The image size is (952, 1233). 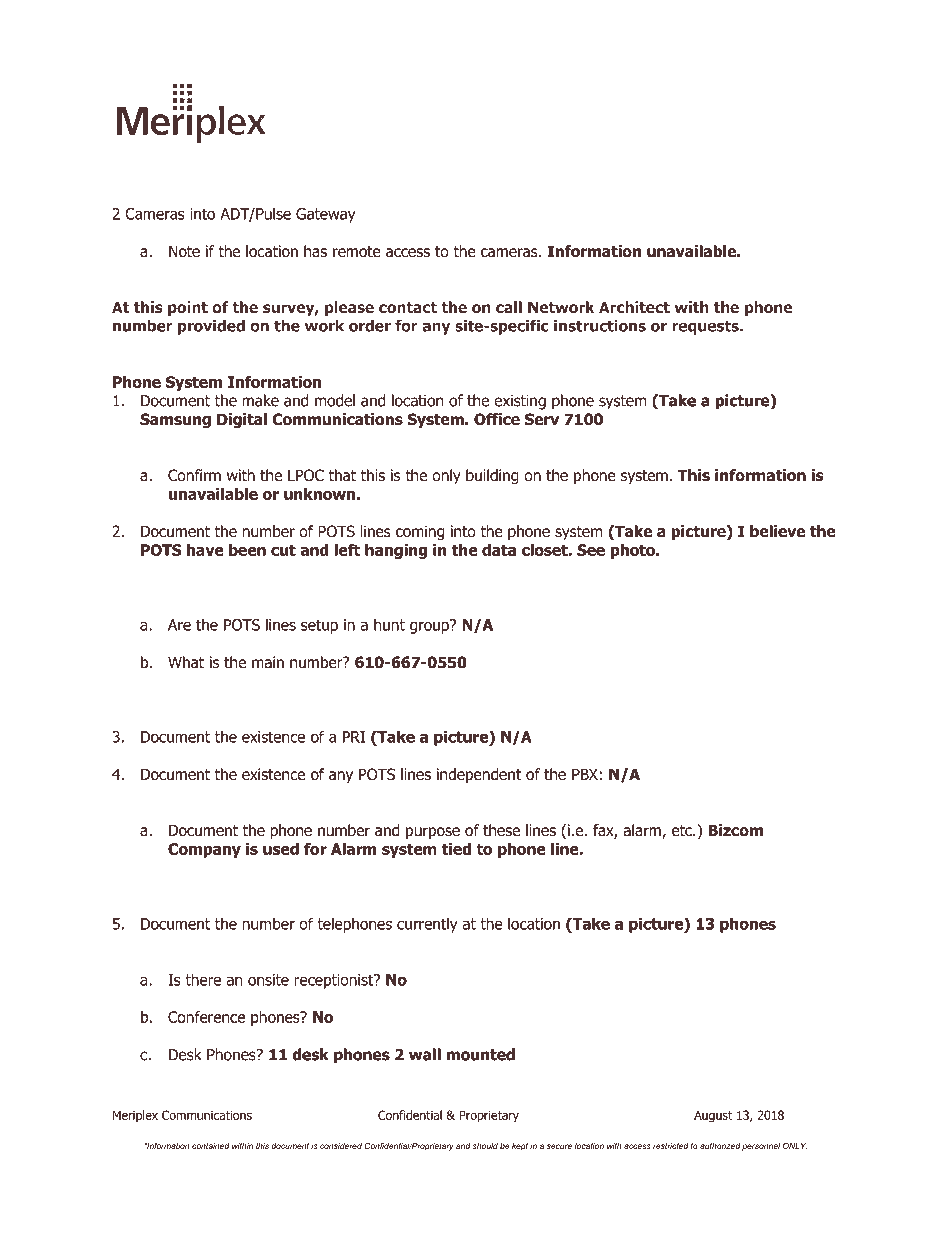 What do you see at coordinates (713, 1116) in the image?
I see `August` at bounding box center [713, 1116].
